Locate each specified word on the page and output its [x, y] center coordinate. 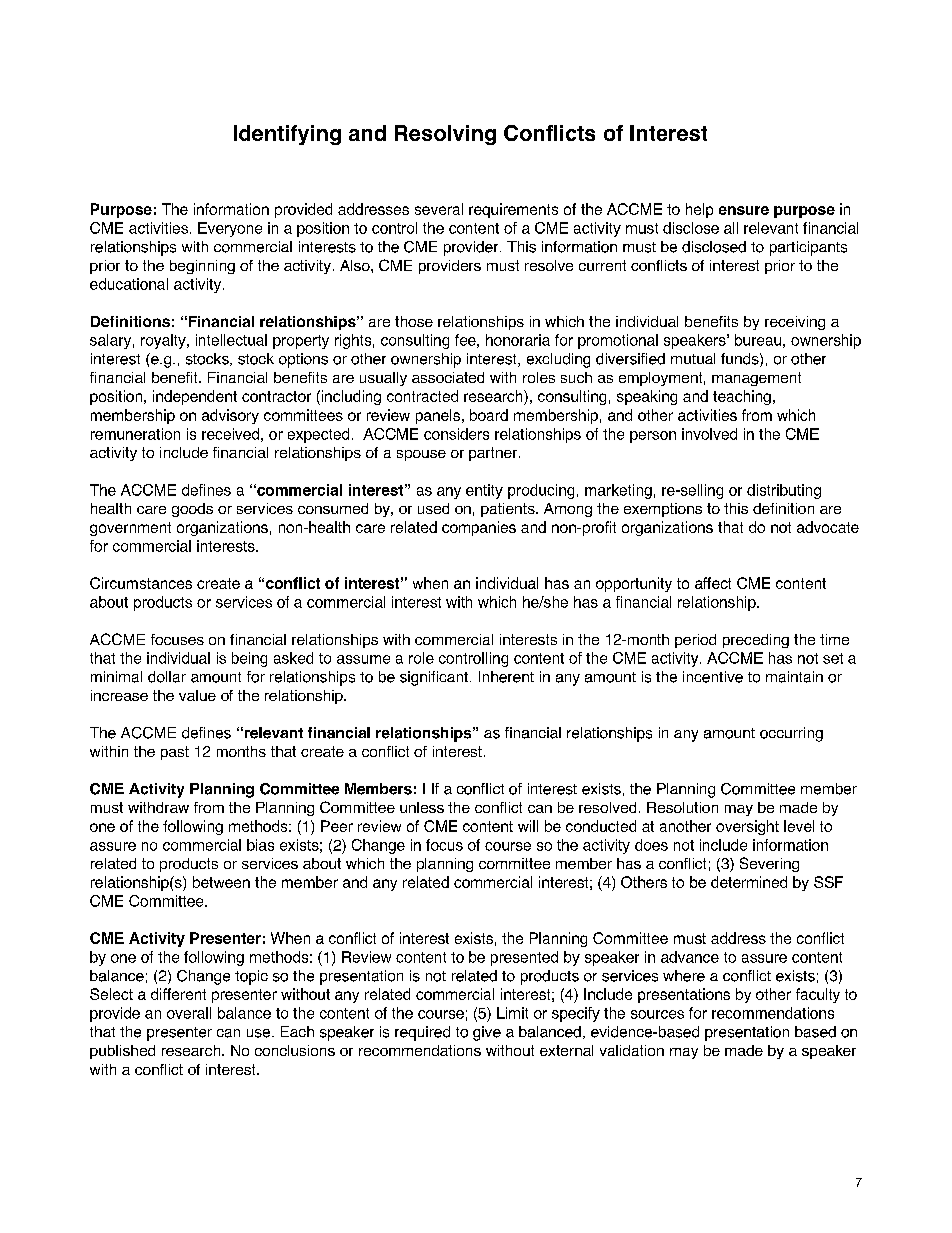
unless [422, 807]
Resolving [445, 135]
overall [189, 1013]
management [756, 379]
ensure [744, 210]
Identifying [287, 135]
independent [195, 397]
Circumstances [141, 583]
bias [260, 845]
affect [713, 583]
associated [448, 377]
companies [479, 528]
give [487, 1033]
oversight [747, 827]
